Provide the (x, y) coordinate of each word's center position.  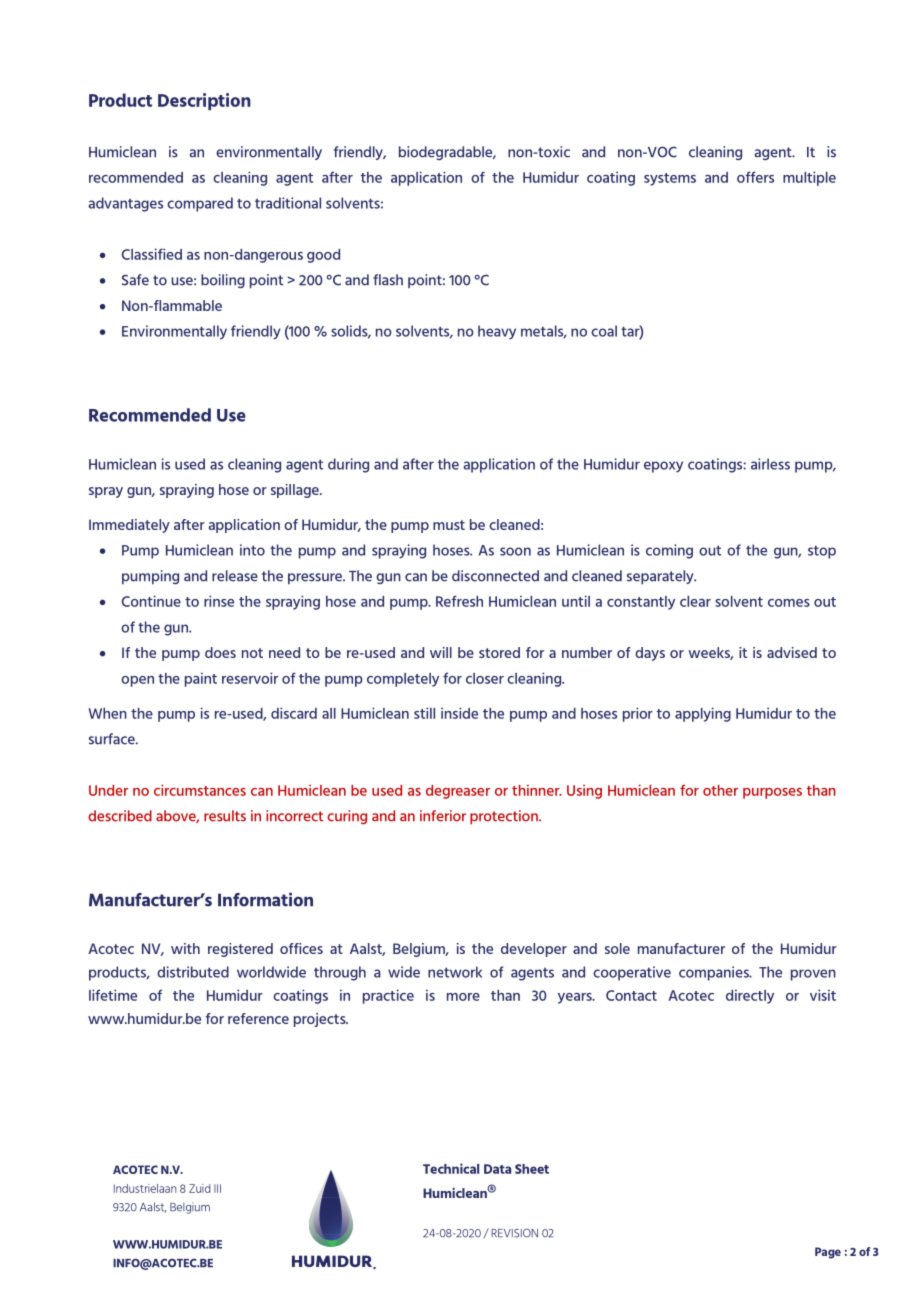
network (455, 972)
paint (201, 679)
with (185, 948)
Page (828, 1253)
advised (792, 652)
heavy (497, 332)
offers (755, 177)
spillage (296, 491)
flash (388, 280)
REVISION (514, 1233)
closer (485, 678)
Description (204, 101)
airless (770, 464)
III (217, 1188)
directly (750, 996)
